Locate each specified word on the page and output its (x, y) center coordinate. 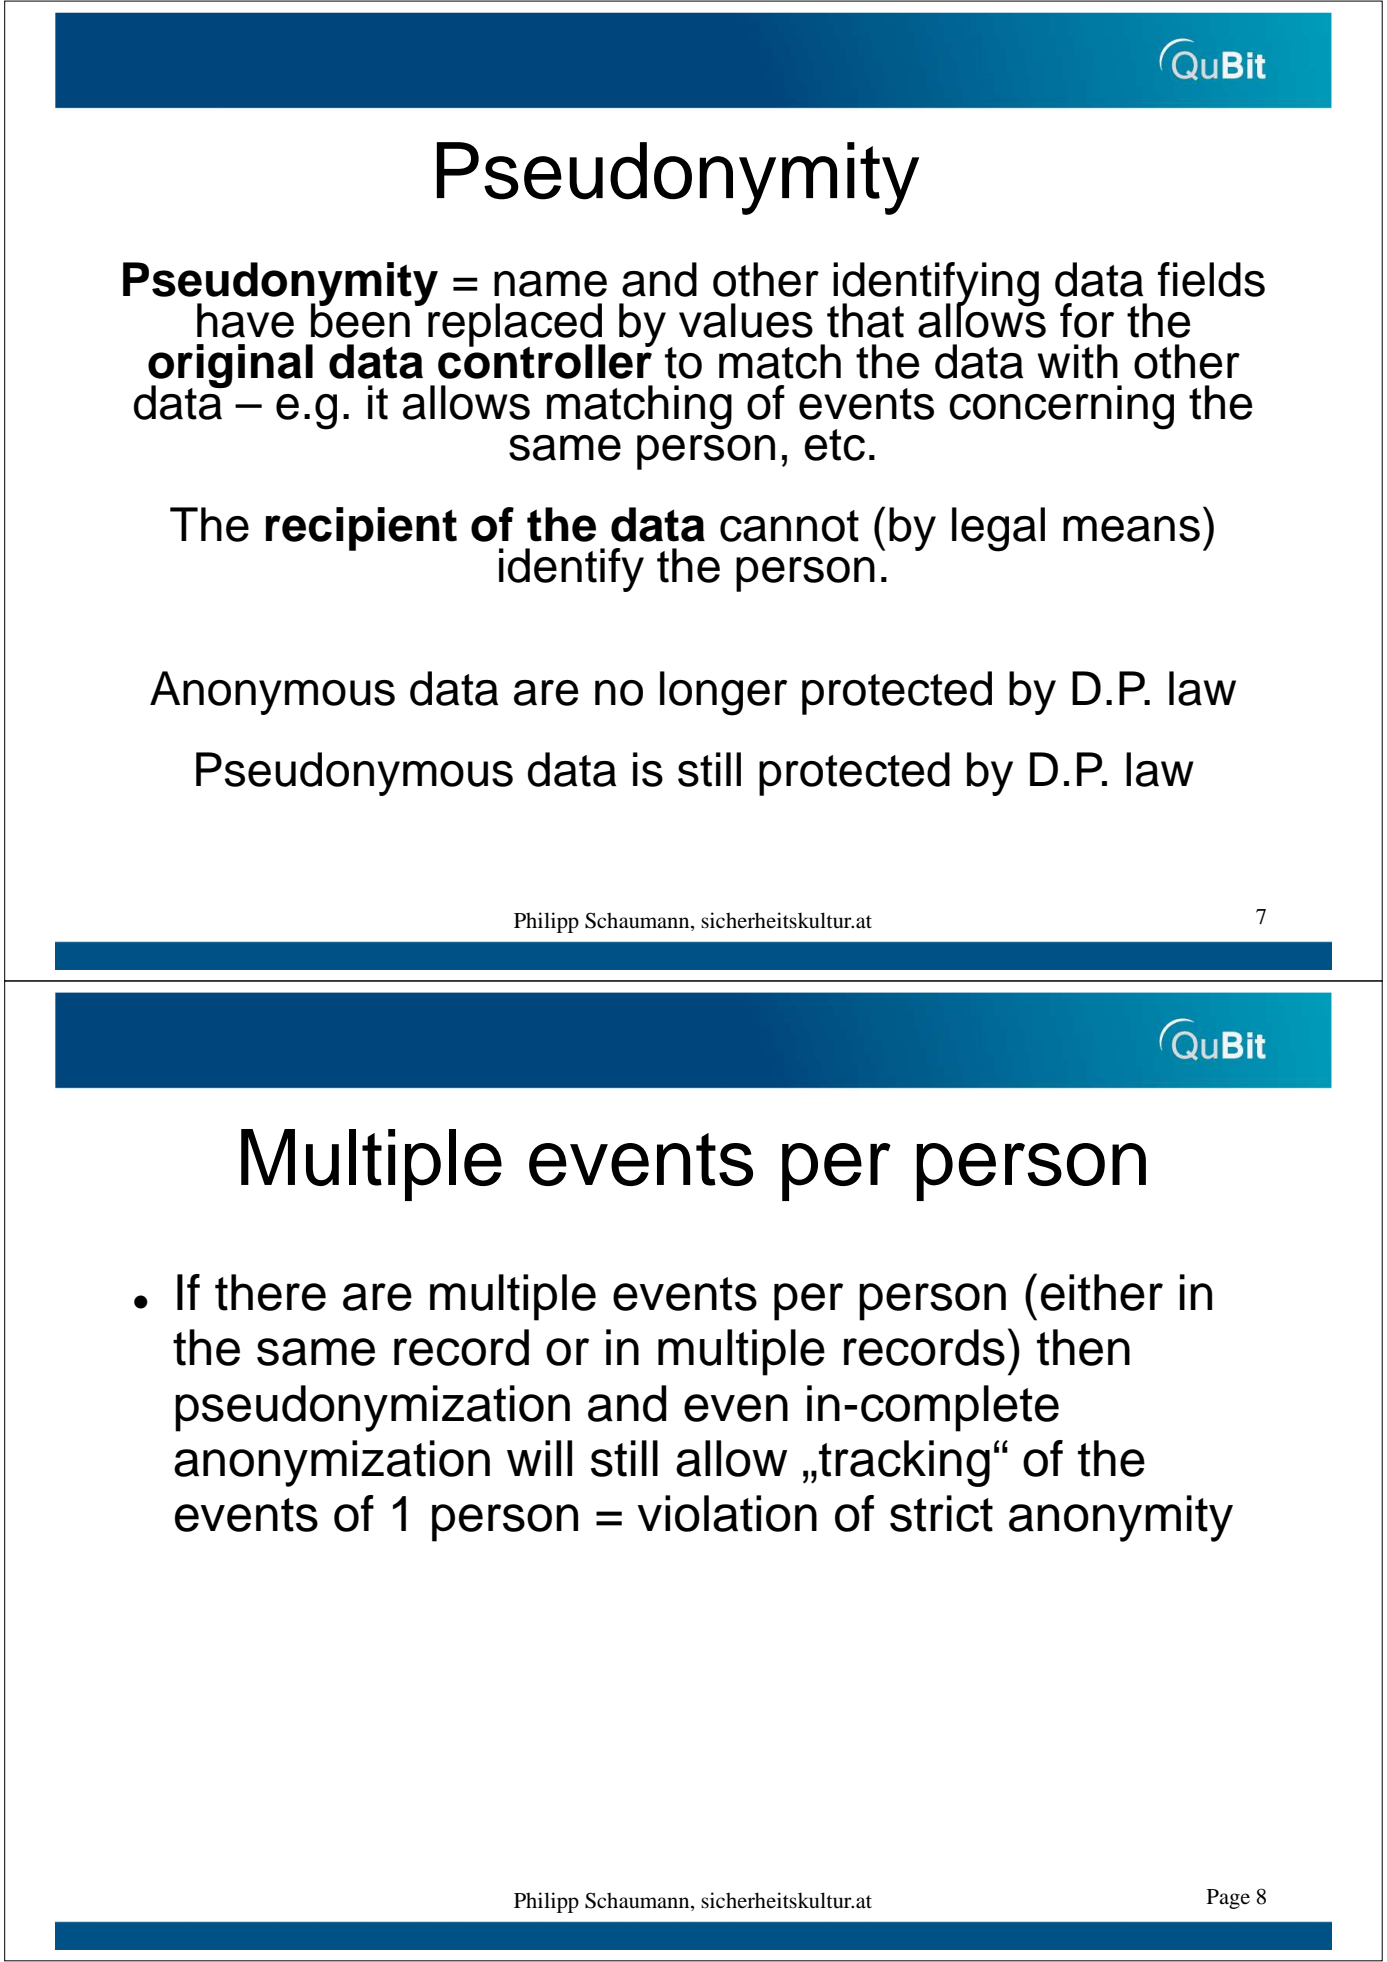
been (360, 319)
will (539, 1458)
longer (723, 693)
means (1131, 529)
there (270, 1292)
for (1087, 320)
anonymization (332, 1463)
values (746, 320)
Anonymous (272, 693)
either (1102, 1292)
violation (727, 1513)
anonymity (1121, 1518)
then (1083, 1347)
